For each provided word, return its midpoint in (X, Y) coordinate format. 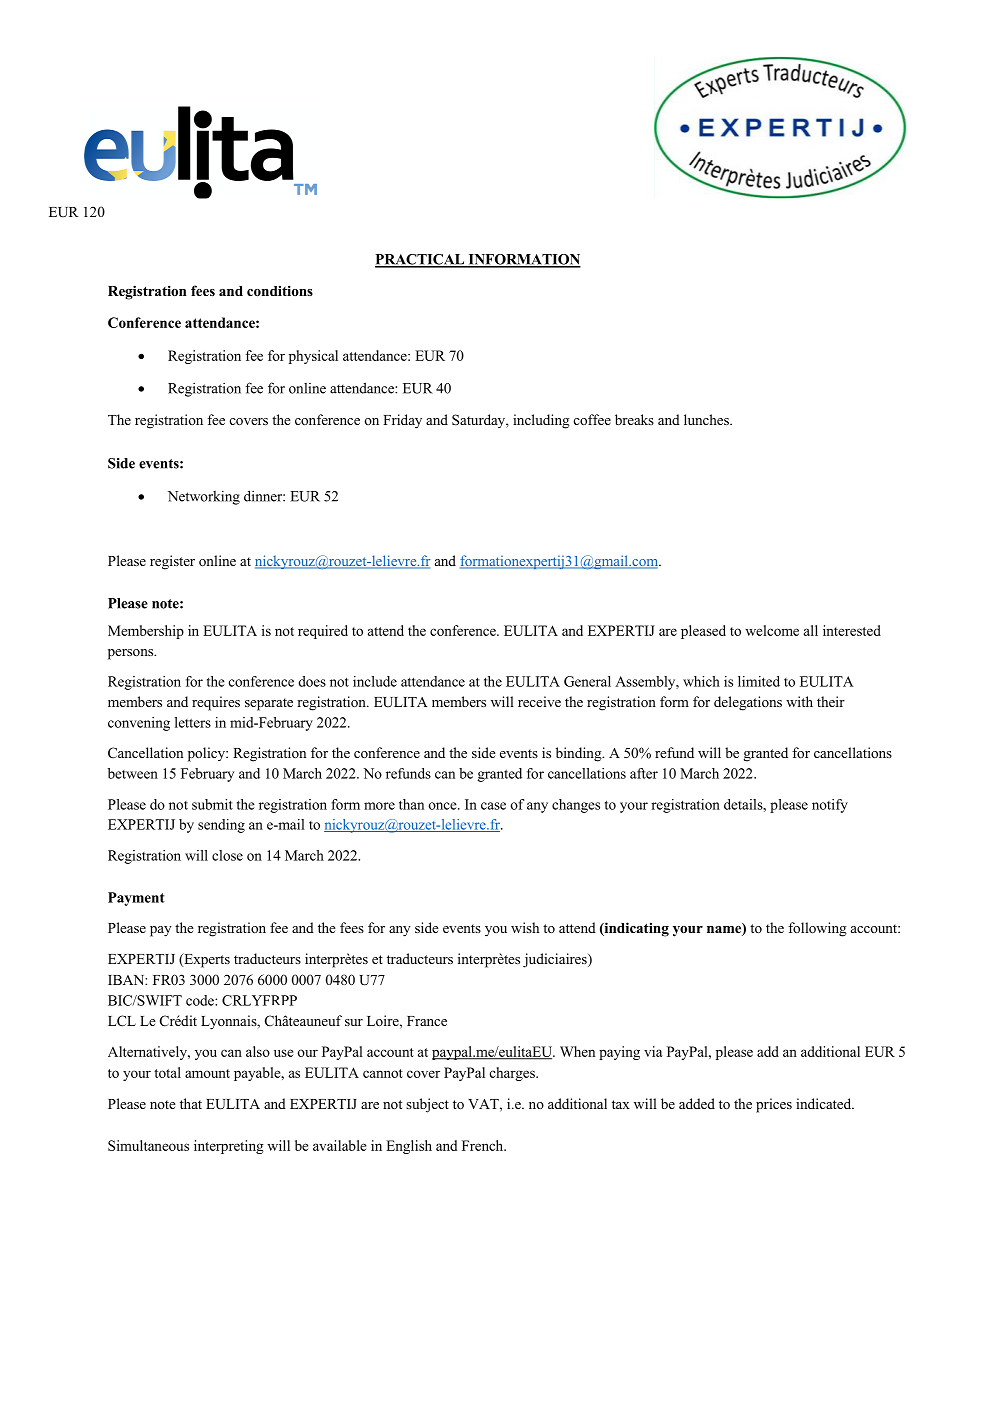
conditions (280, 290)
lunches (707, 419)
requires (216, 703)
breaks (634, 419)
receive (539, 701)
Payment (136, 899)
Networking (204, 497)
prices (774, 1105)
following (817, 929)
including (541, 421)
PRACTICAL (421, 260)
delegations (748, 703)
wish (525, 927)
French (484, 1145)
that (191, 1103)
